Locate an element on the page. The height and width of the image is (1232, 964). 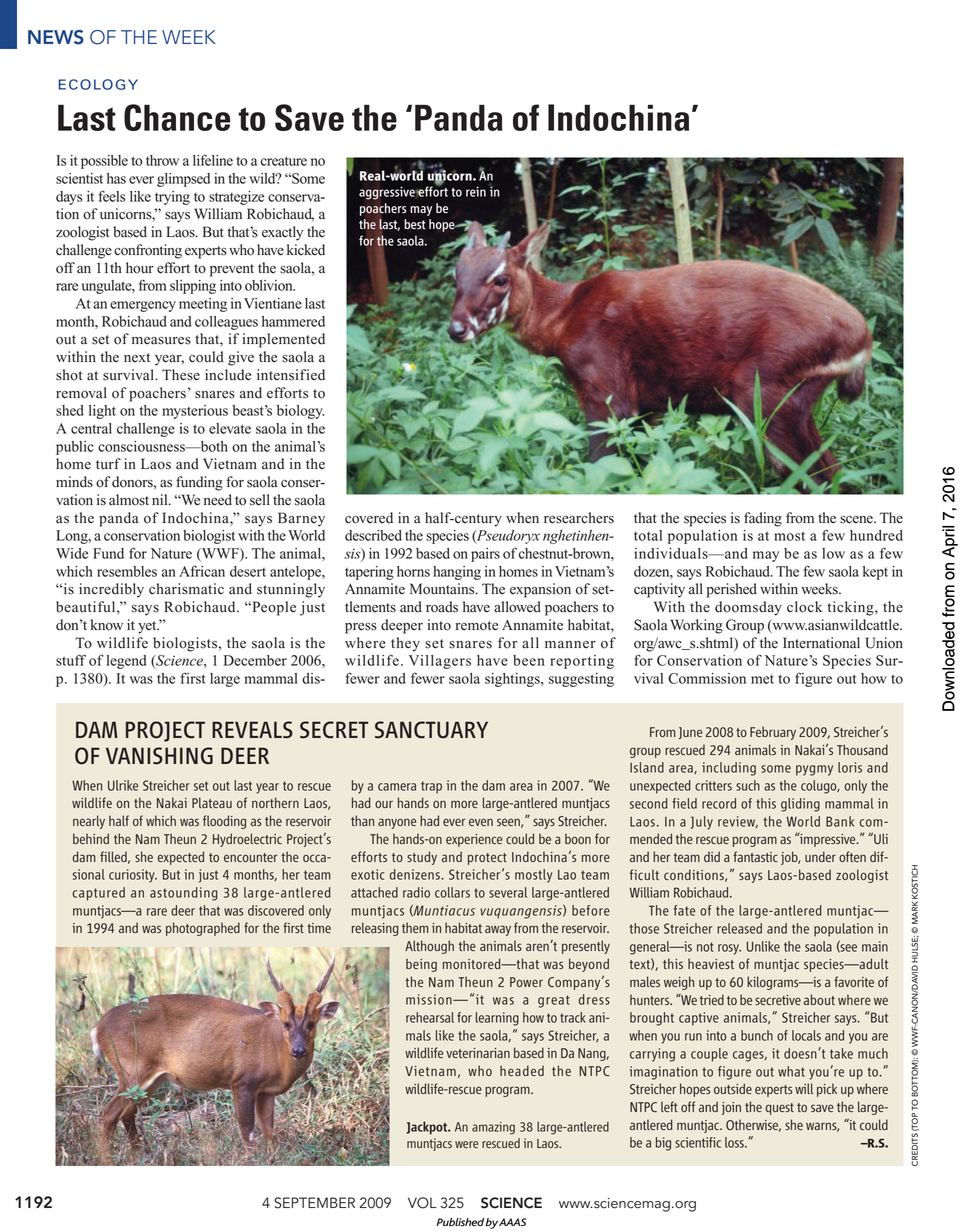
ECOLOGY is located at coordinates (98, 84).
